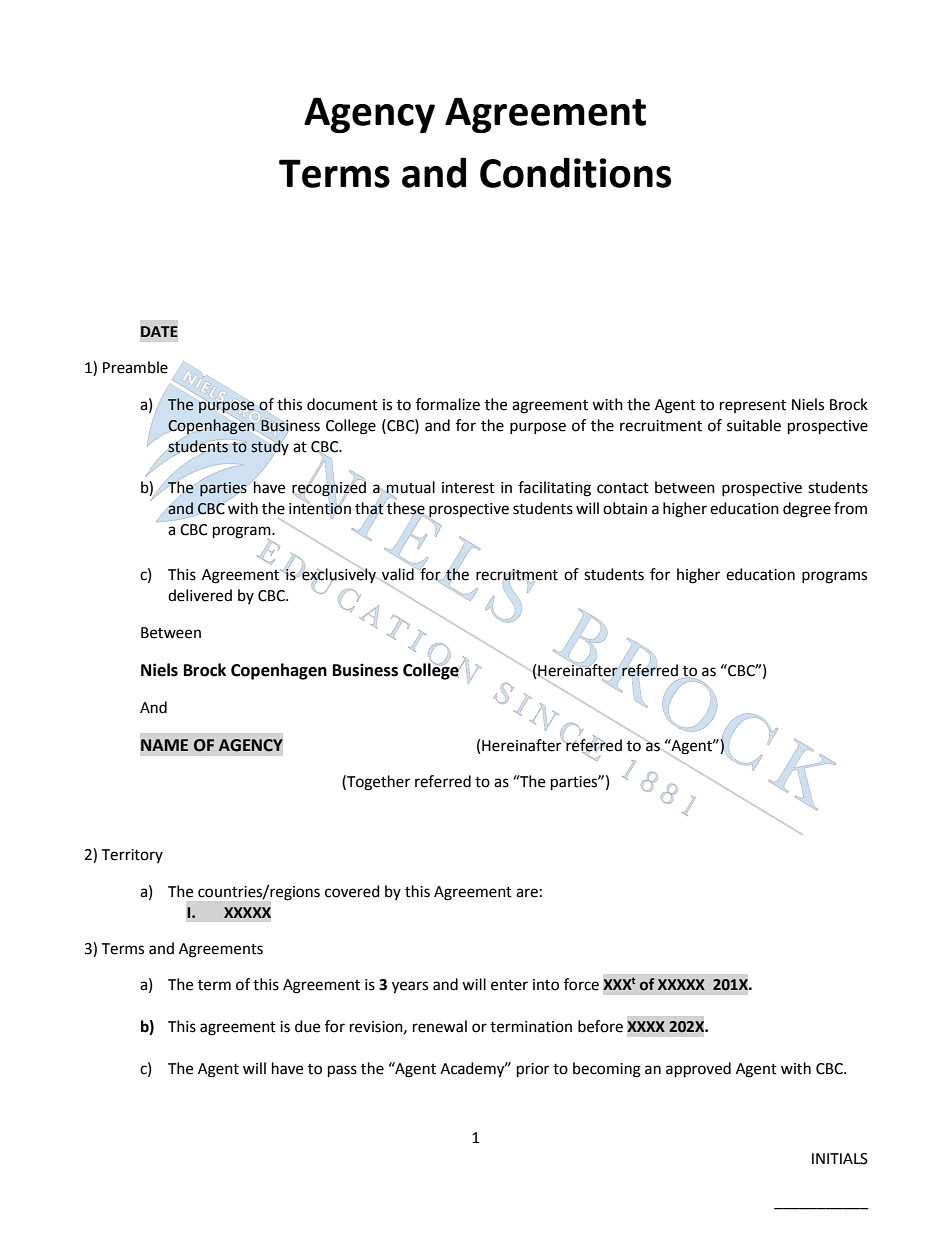  I want to click on valid, so click(398, 575).
